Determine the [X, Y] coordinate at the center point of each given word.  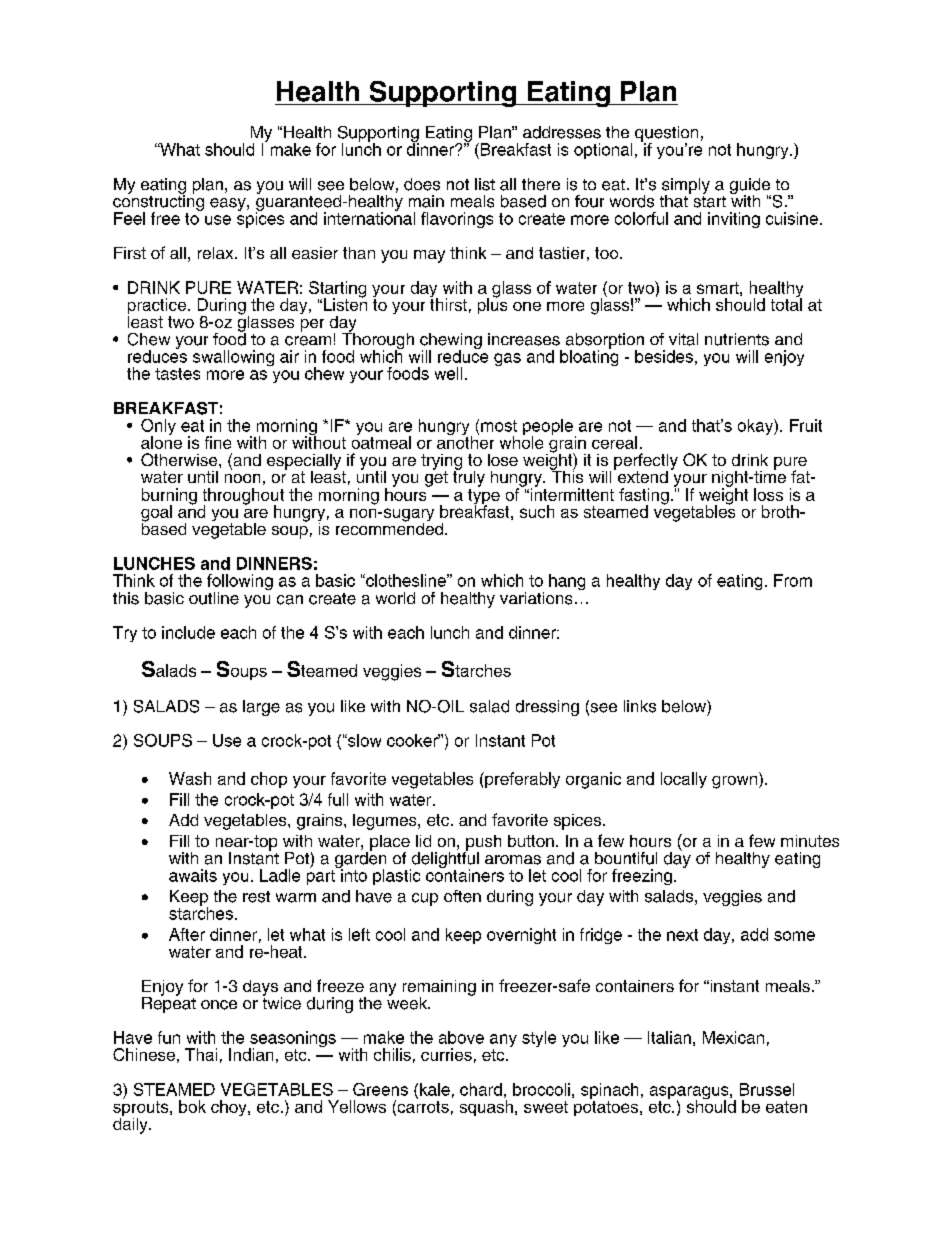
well [448, 373]
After [187, 934]
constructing [158, 203]
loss [768, 494]
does [422, 184]
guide [750, 187]
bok [192, 1106]
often [462, 896]
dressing [547, 708]
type [484, 498]
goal [156, 514]
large [261, 708]
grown [736, 782]
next [682, 935]
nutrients [737, 339]
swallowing [233, 358]
